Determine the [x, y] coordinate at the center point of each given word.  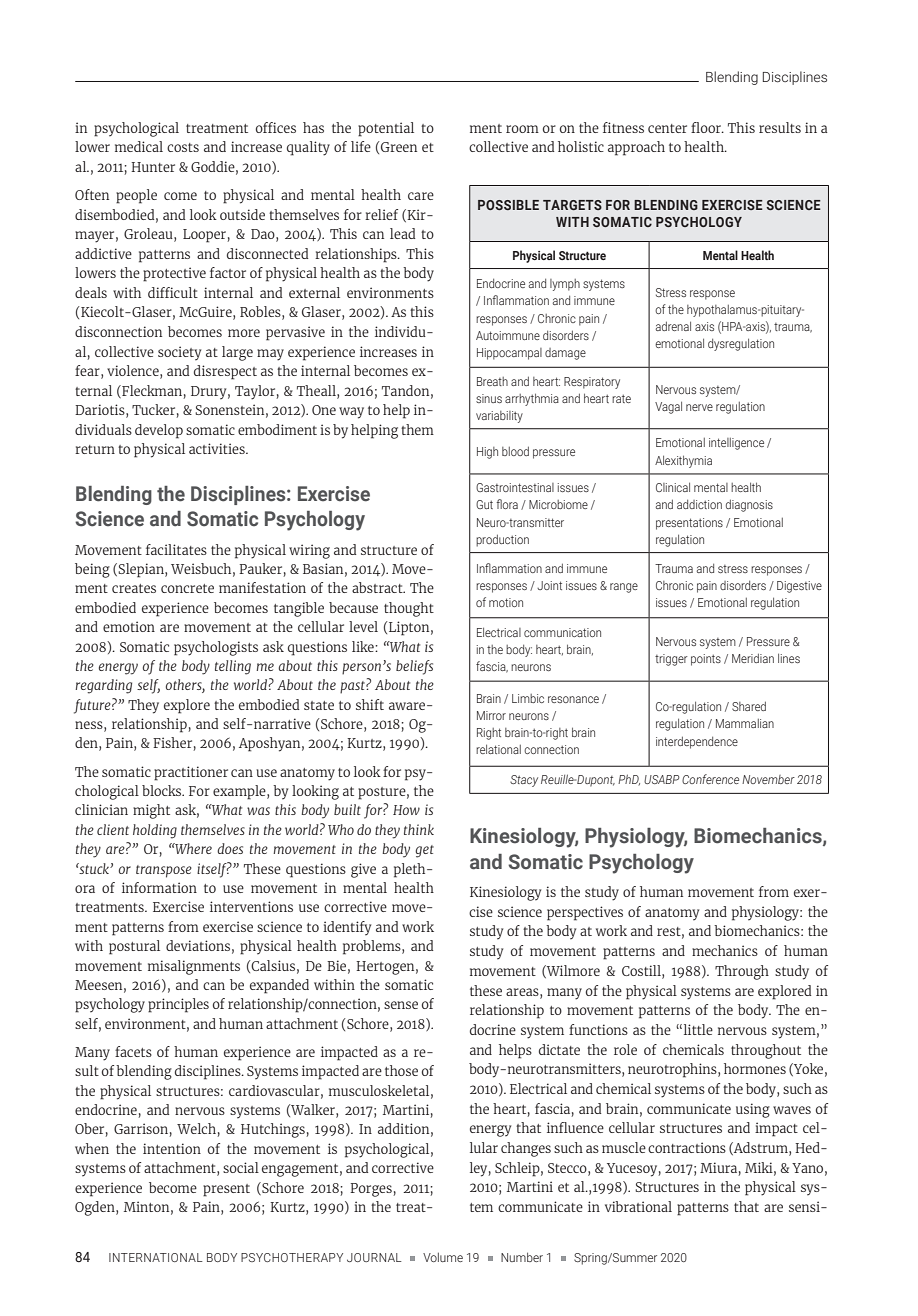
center [667, 128]
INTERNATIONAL [156, 1257]
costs [183, 147]
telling [233, 667]
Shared [749, 706]
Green [399, 147]
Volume [443, 1257]
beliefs [414, 667]
